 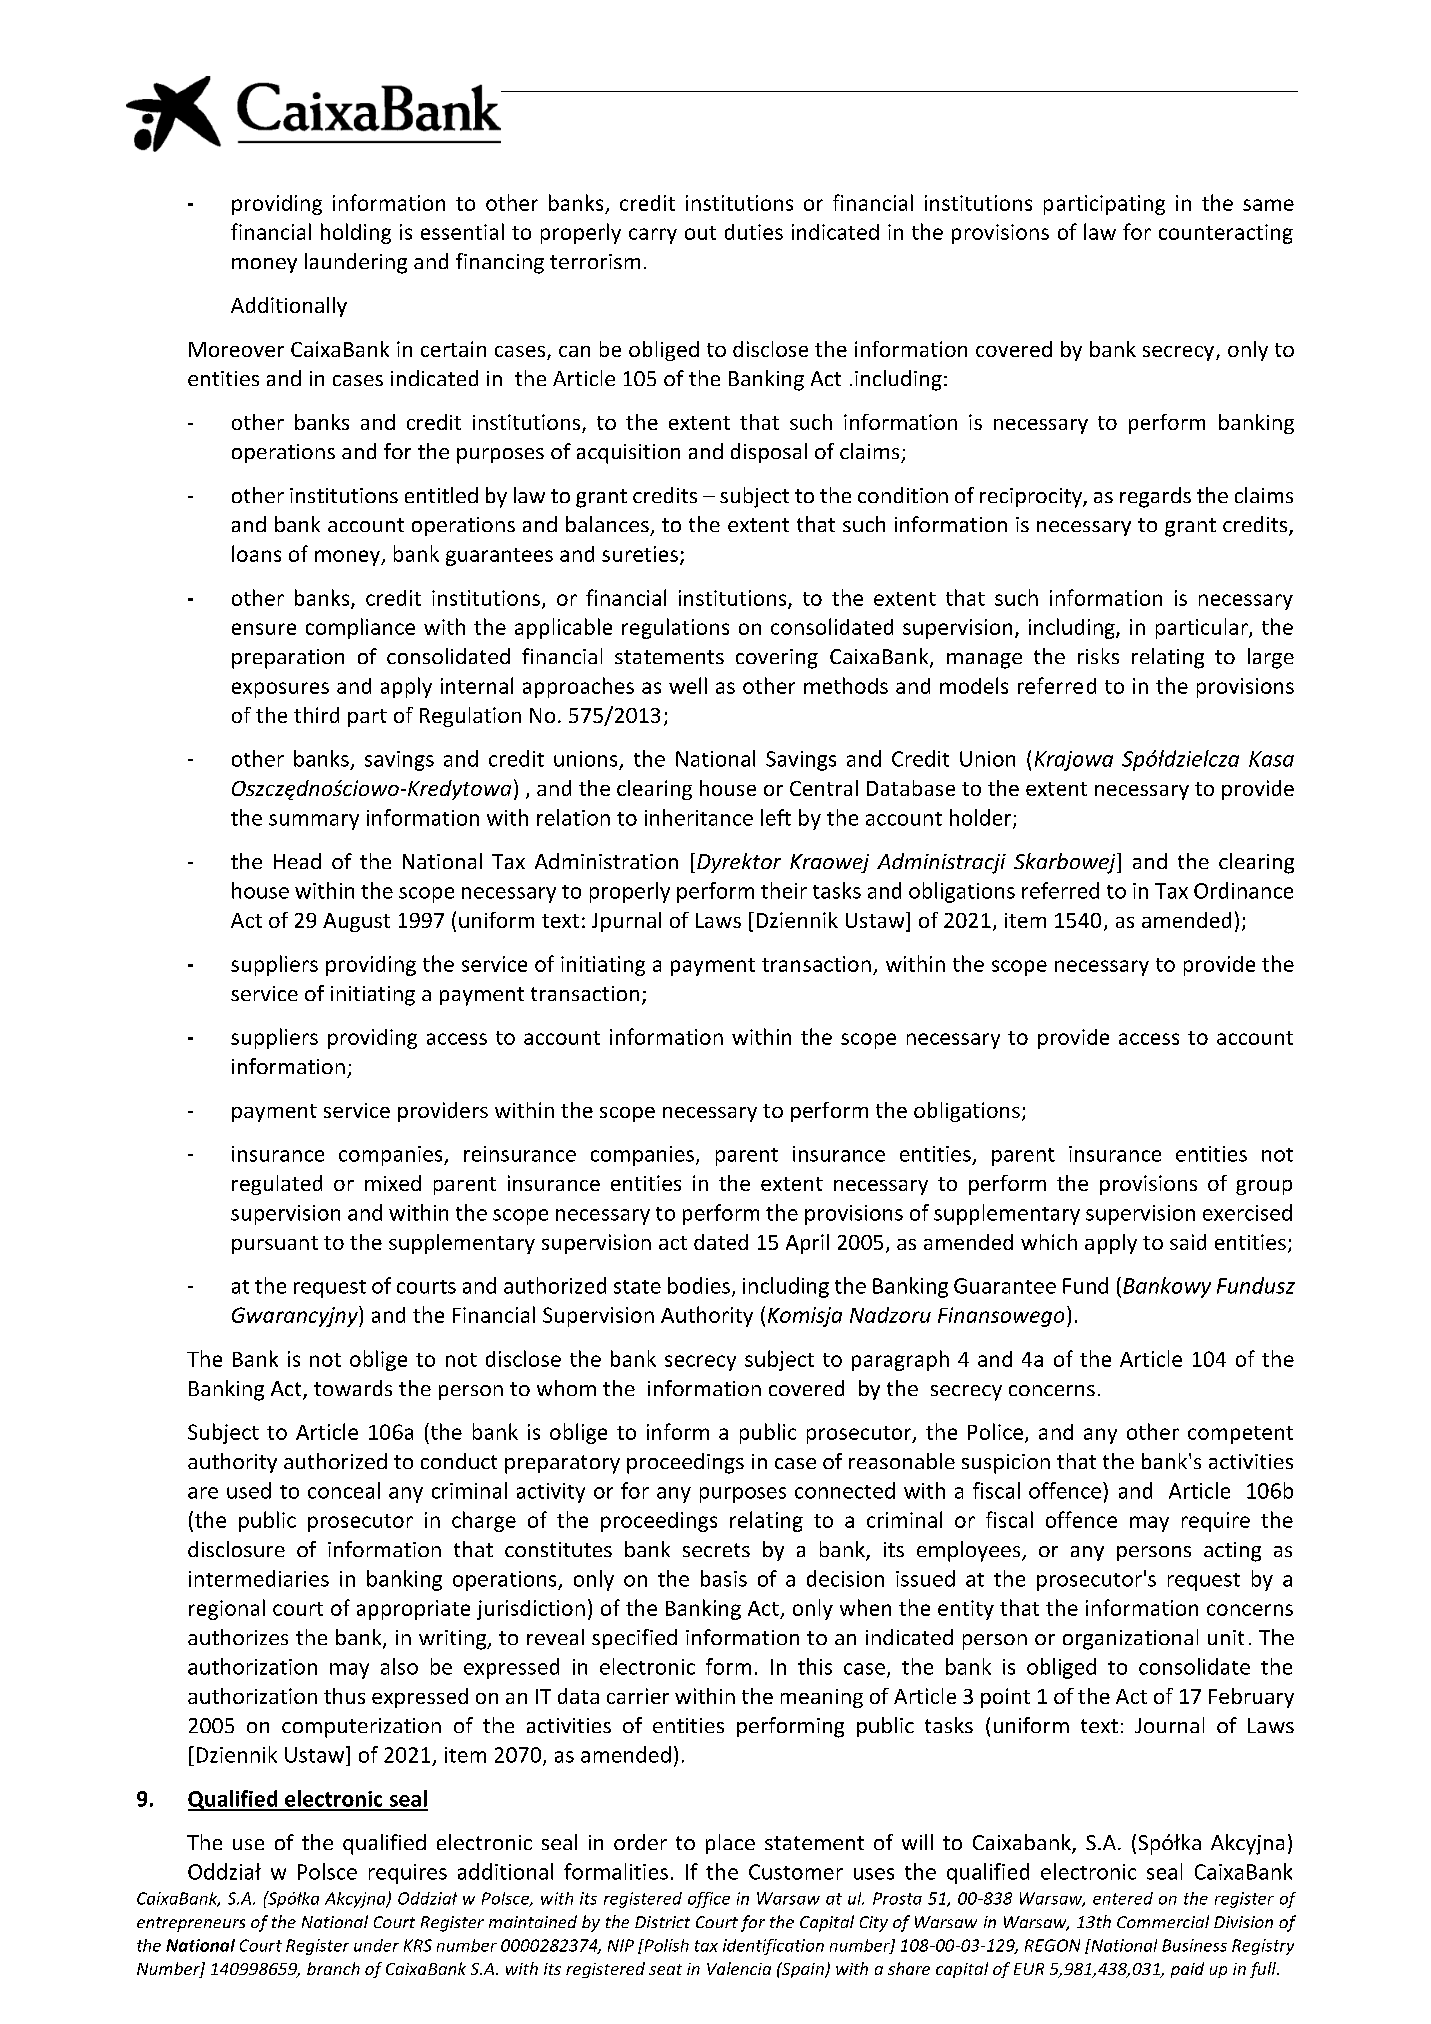 What do you see at coordinates (699, 817) in the screenshot?
I see `inheritance` at bounding box center [699, 817].
